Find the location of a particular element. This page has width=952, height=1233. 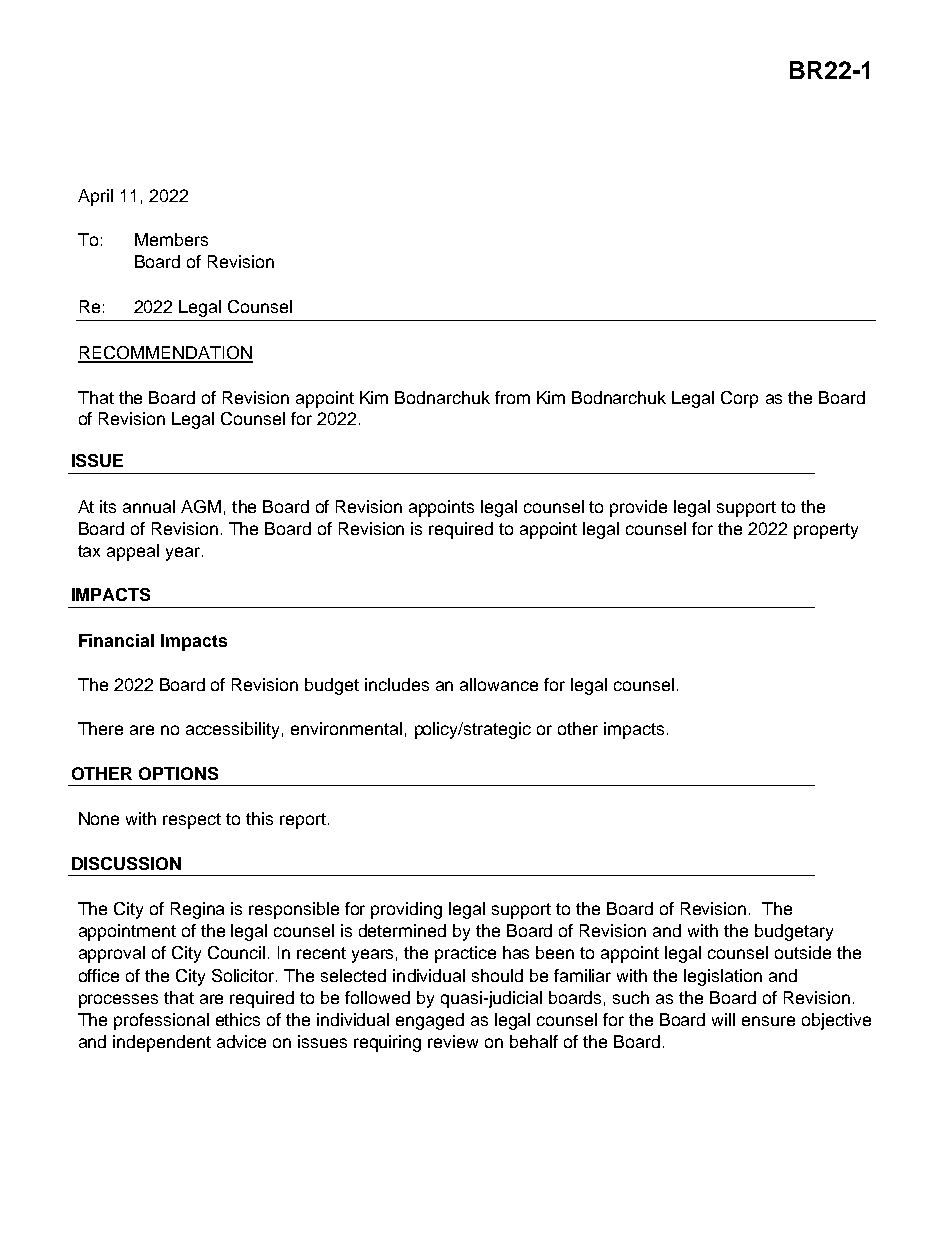

from is located at coordinates (512, 397).
